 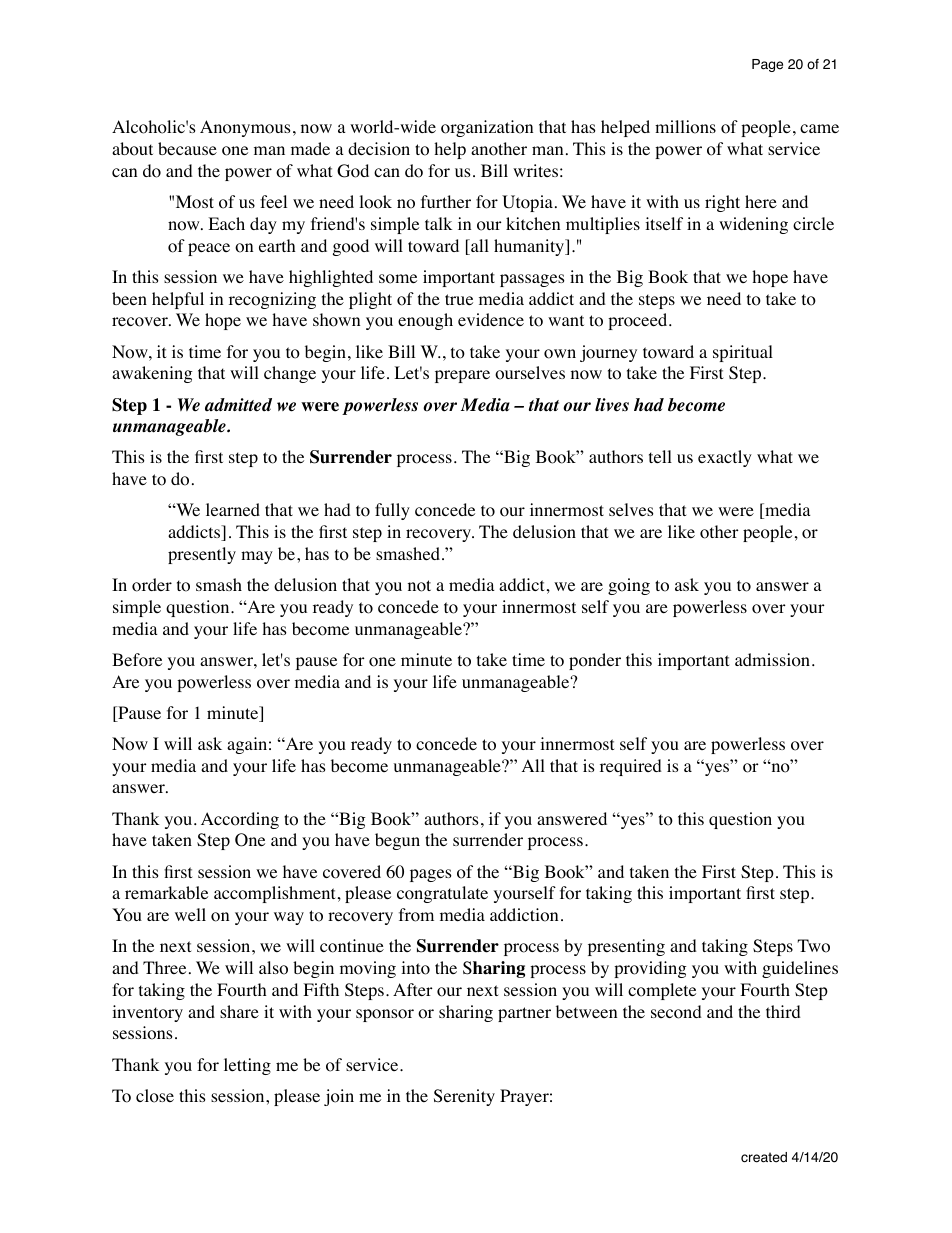 I want to click on learned, so click(x=233, y=509).
